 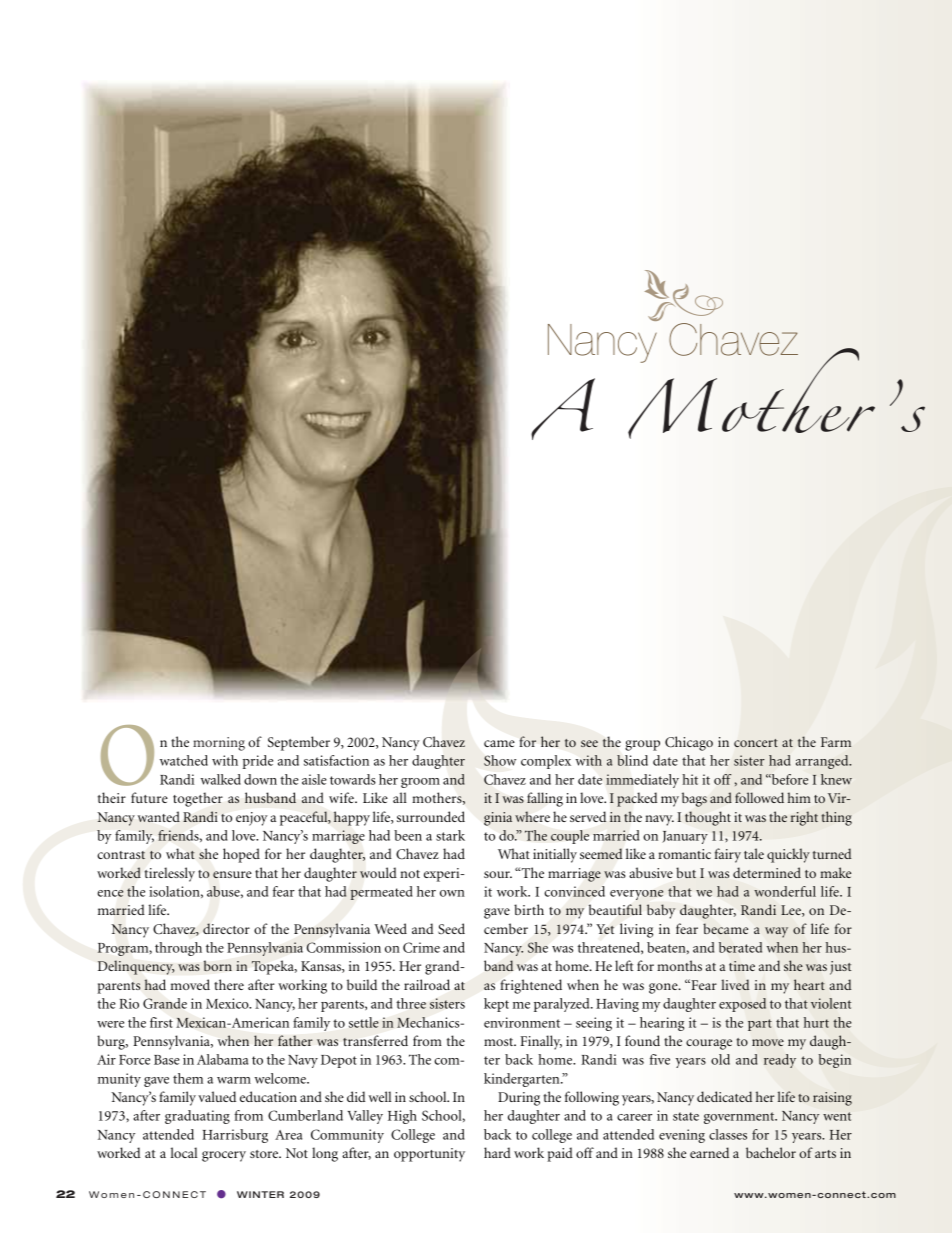 I want to click on concert, so click(x=756, y=743).
